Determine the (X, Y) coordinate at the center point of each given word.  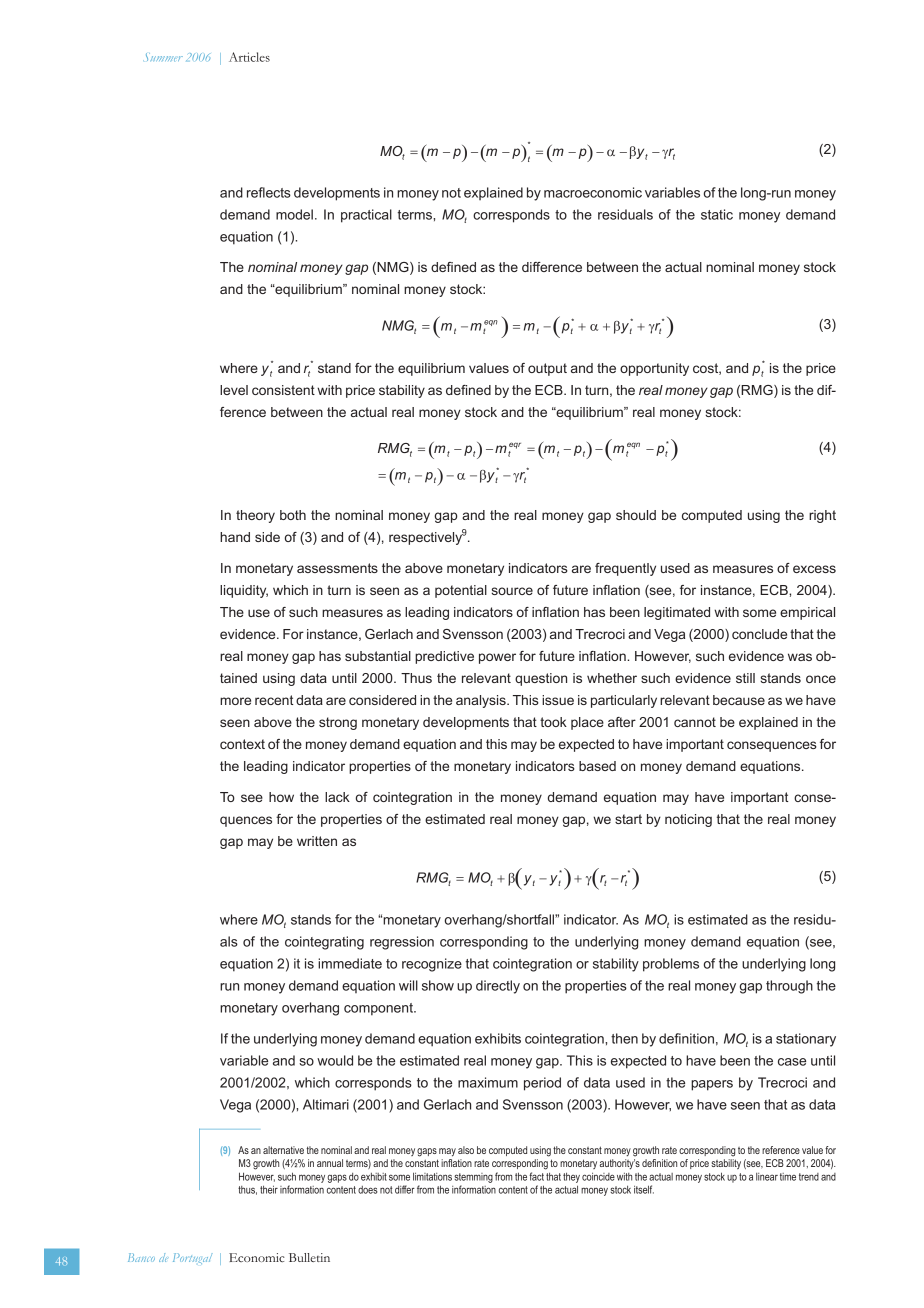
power (497, 658)
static (717, 214)
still (745, 678)
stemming (473, 1178)
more (235, 701)
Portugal (193, 1258)
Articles (249, 57)
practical (366, 216)
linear (767, 1177)
